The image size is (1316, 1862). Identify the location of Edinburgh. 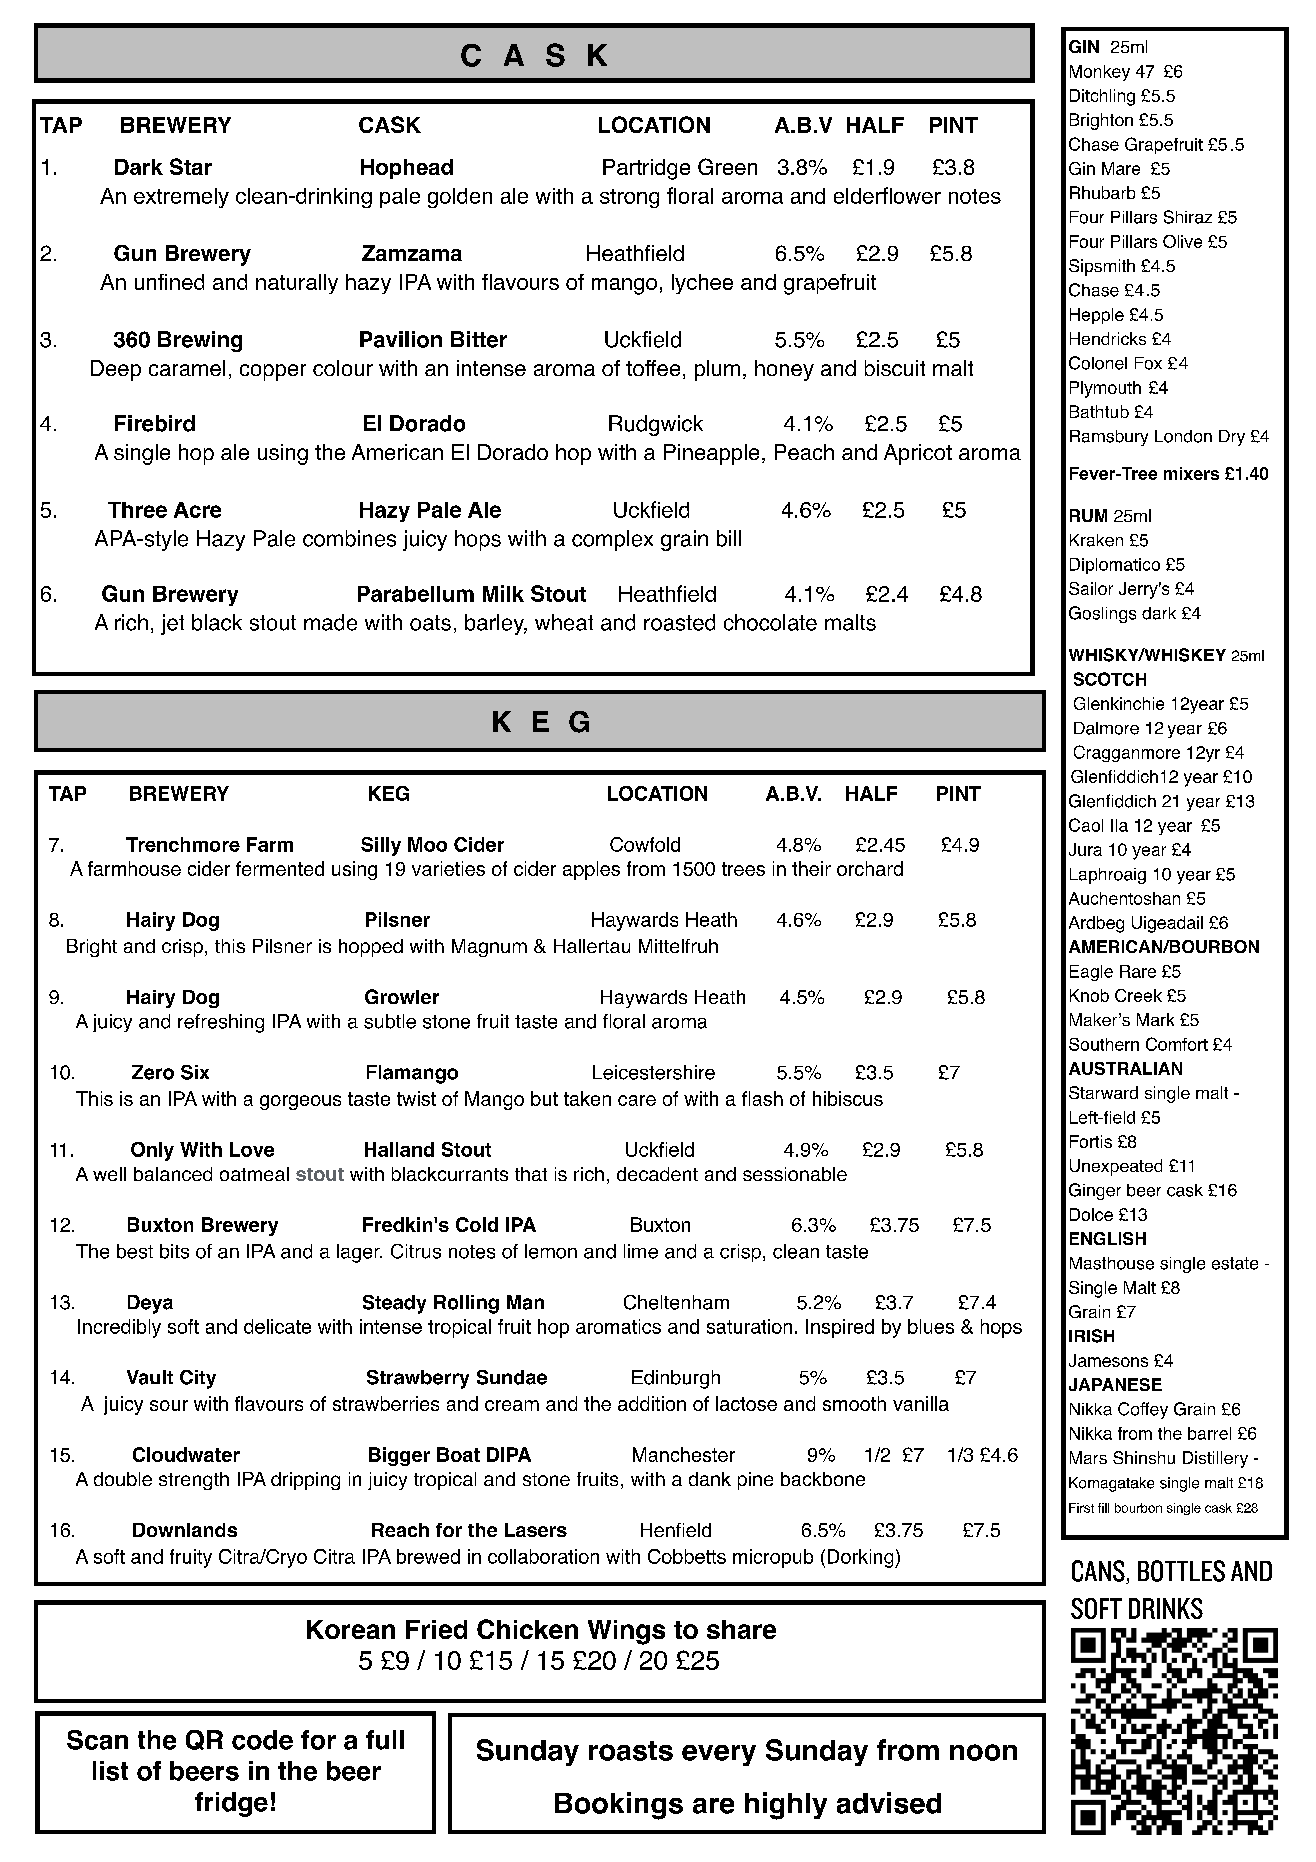
(676, 1379).
